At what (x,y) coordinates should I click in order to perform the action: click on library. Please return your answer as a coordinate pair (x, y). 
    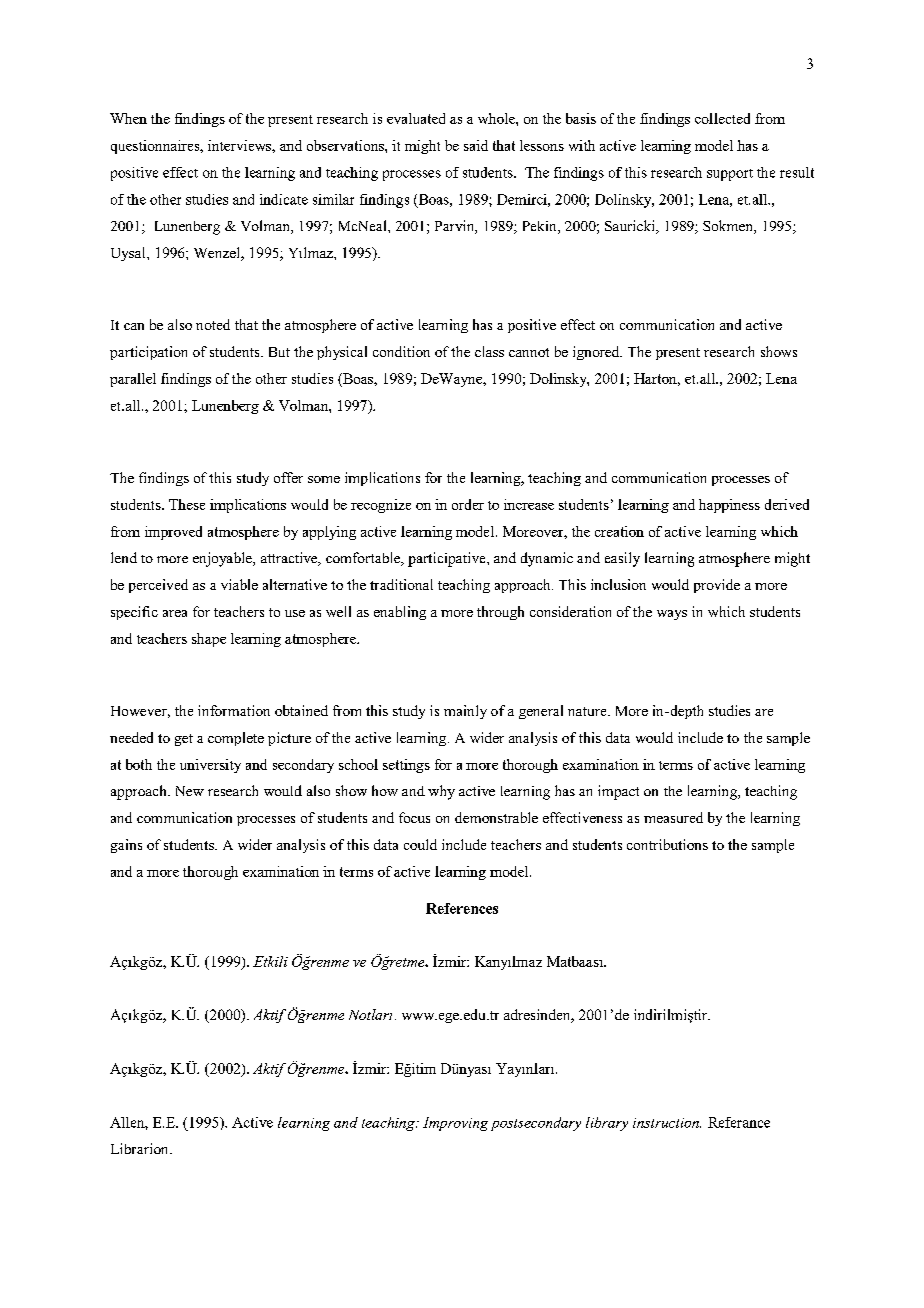
    Looking at the image, I should click on (607, 1124).
